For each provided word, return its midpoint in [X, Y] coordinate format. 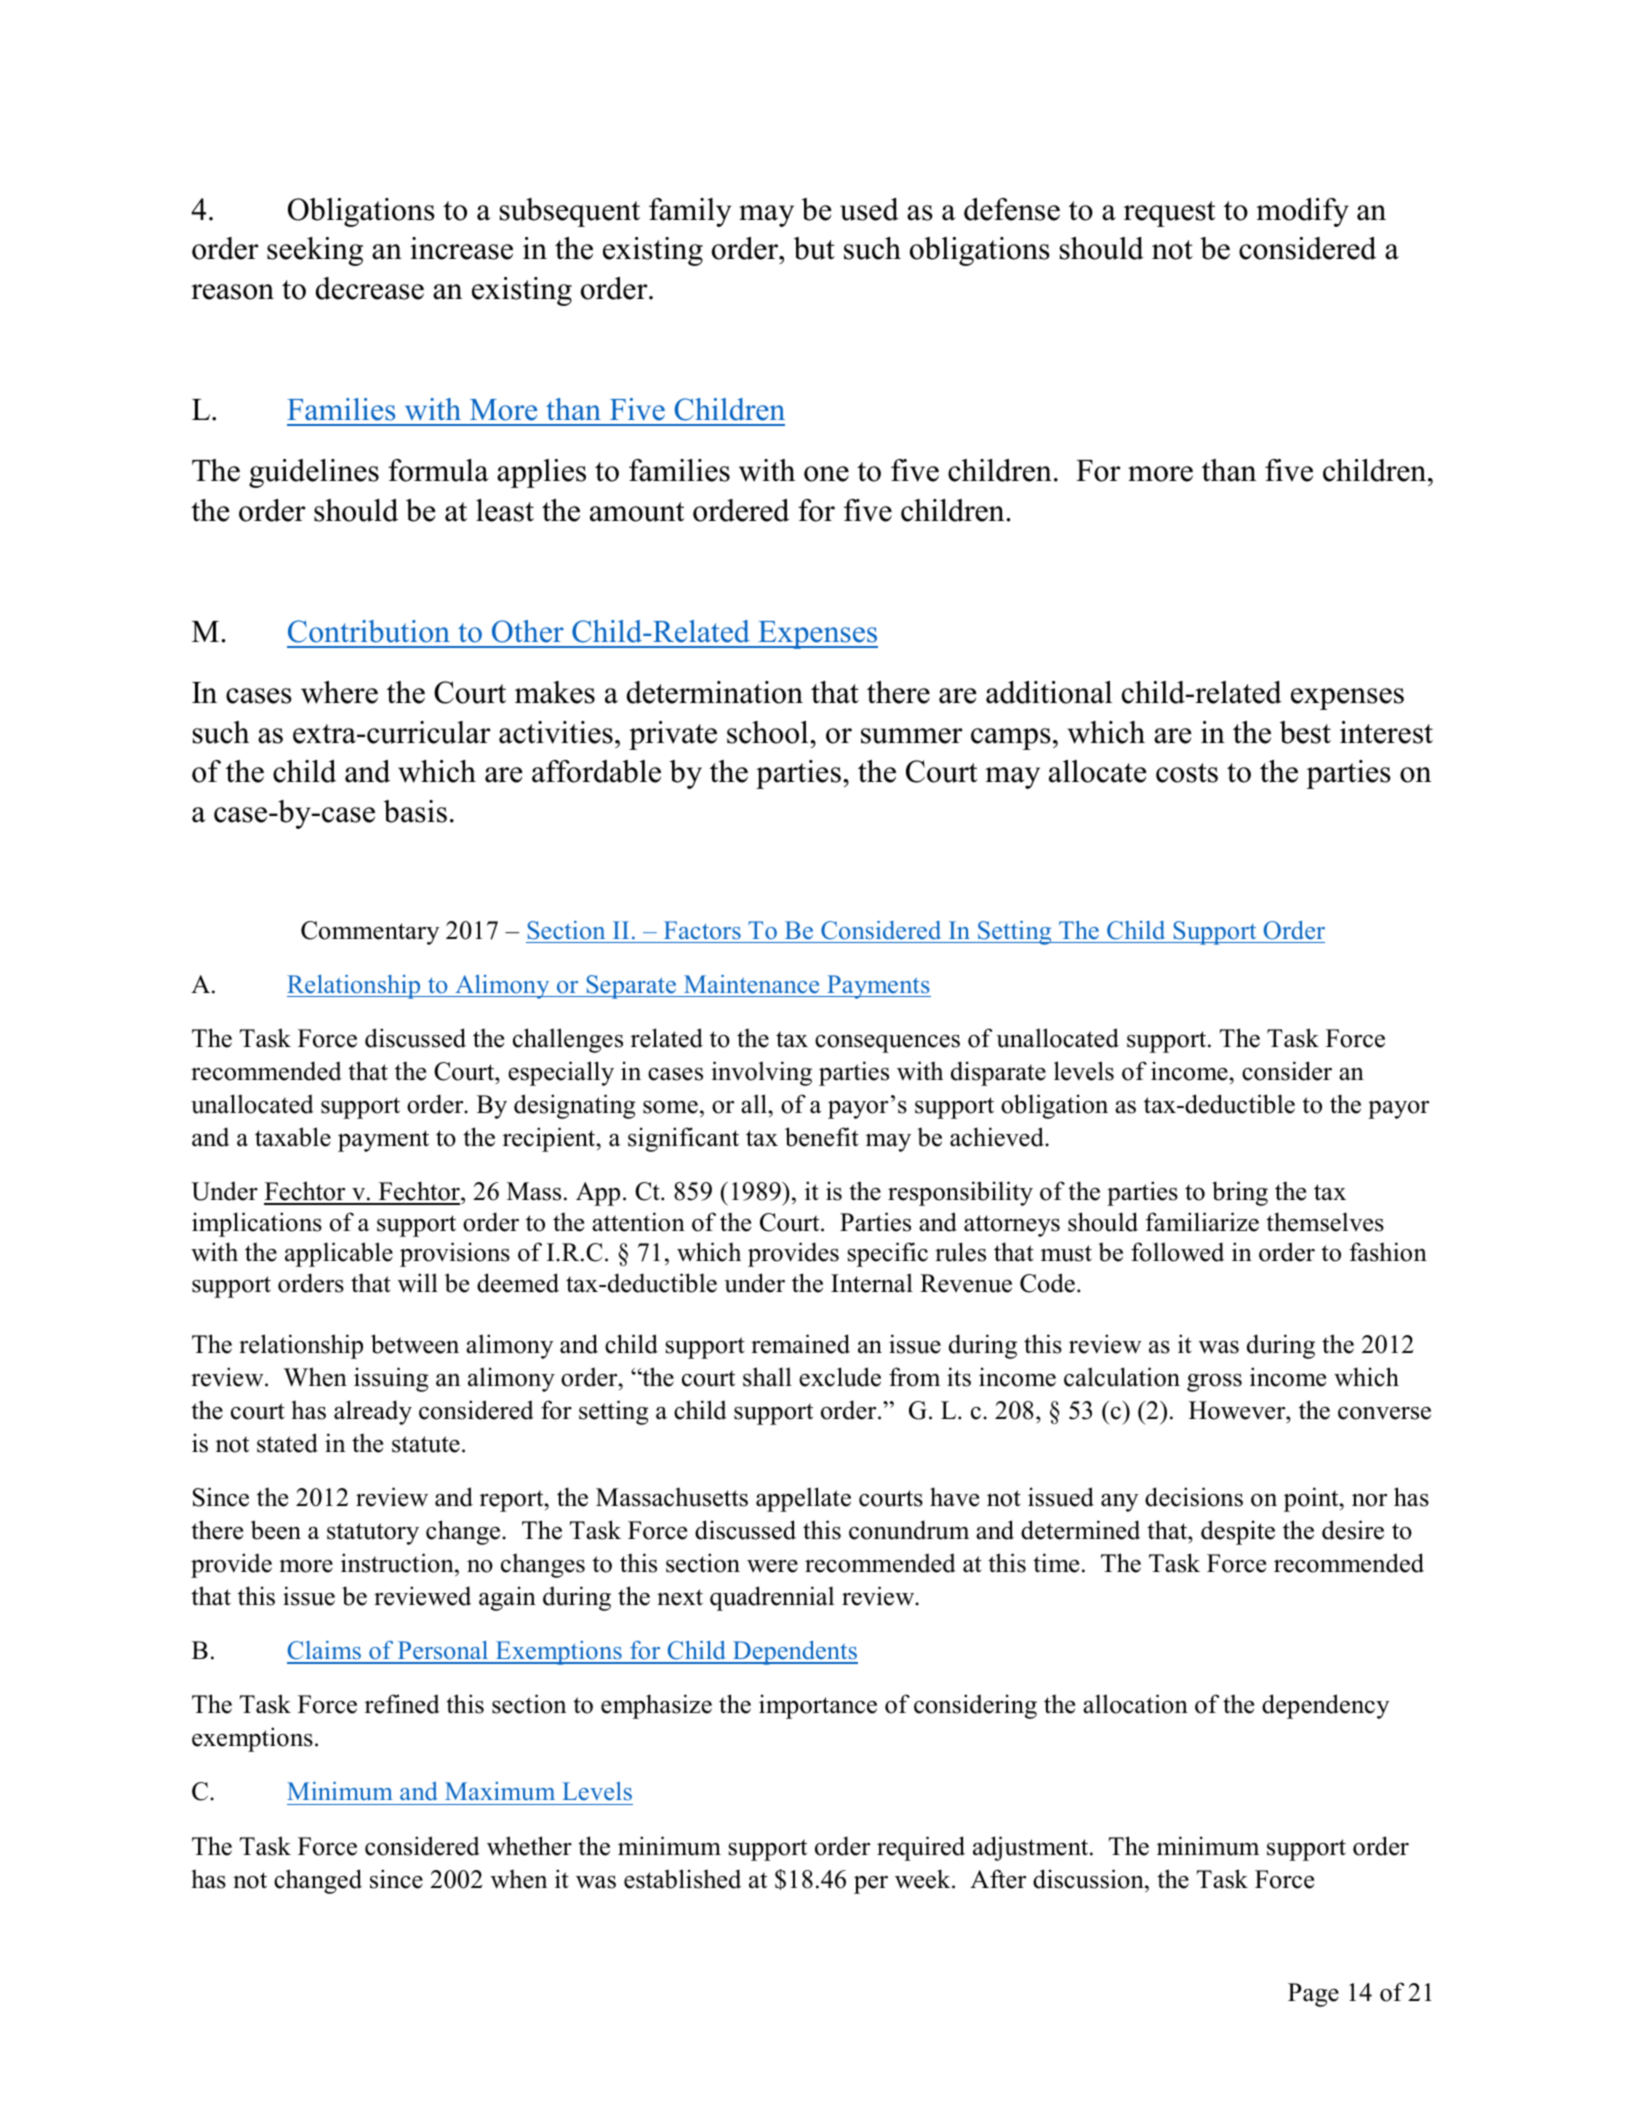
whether [529, 1846]
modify [1302, 212]
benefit [822, 1137]
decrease [370, 288]
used [869, 209]
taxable [293, 1137]
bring [1240, 1193]
